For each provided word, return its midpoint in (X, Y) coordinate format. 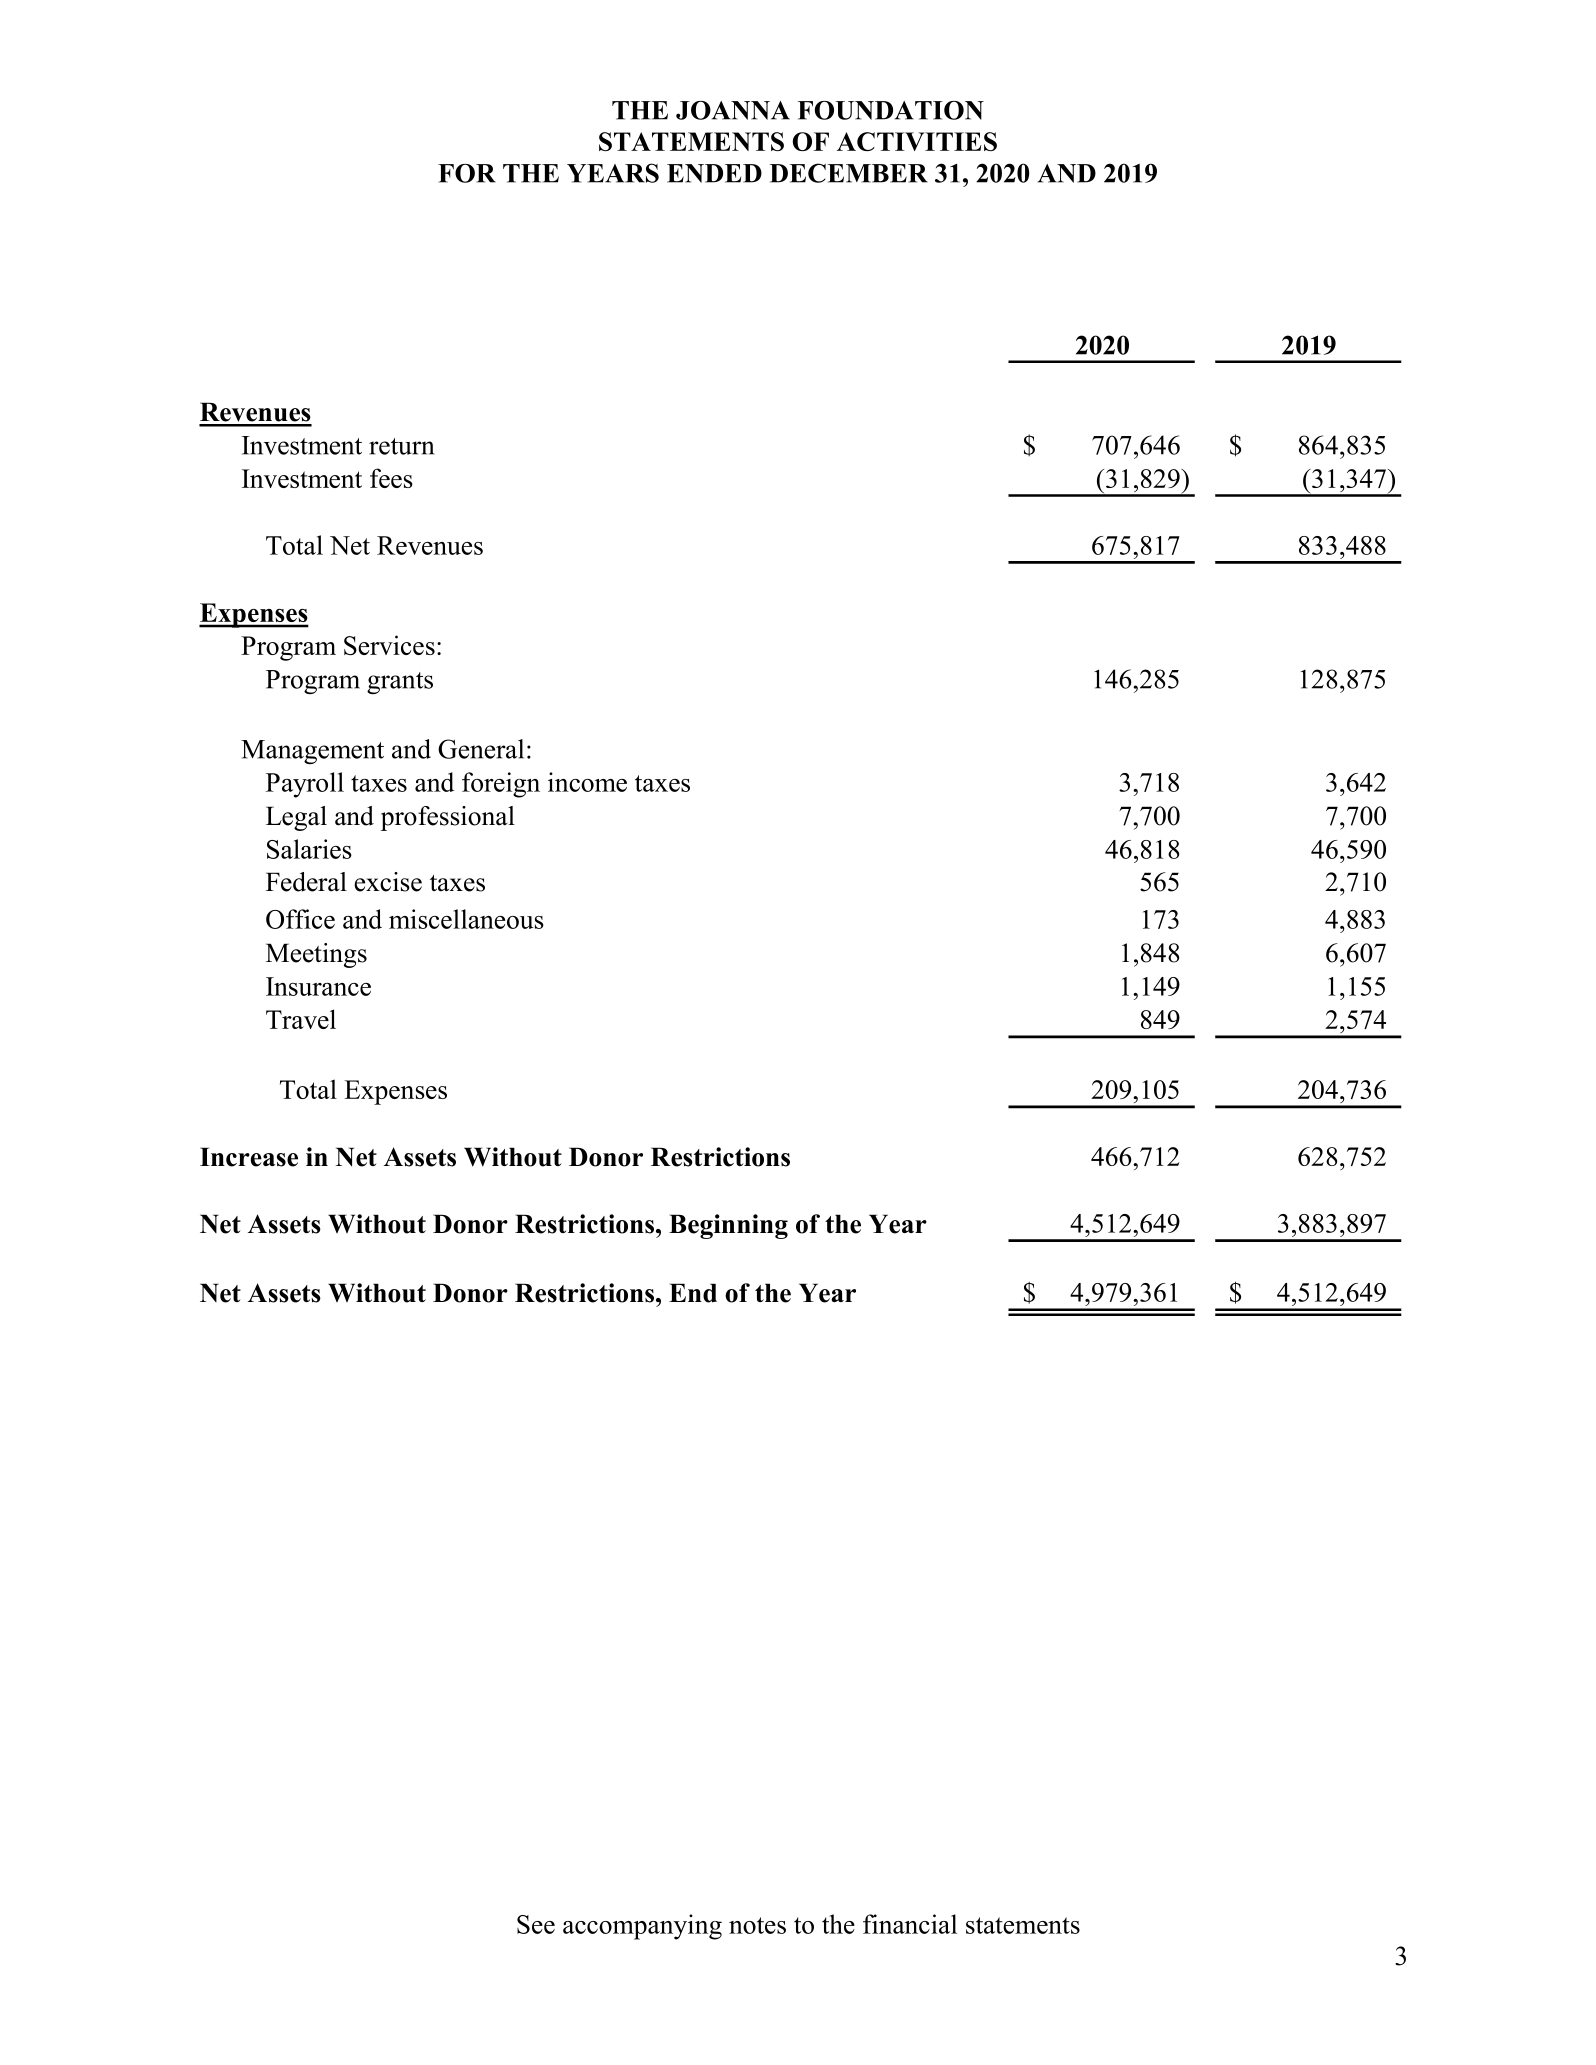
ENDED (714, 173)
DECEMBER (848, 173)
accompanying (642, 1927)
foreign (501, 785)
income (587, 782)
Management (312, 752)
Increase (249, 1157)
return (401, 446)
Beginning (728, 1226)
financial (910, 1924)
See (536, 1924)
